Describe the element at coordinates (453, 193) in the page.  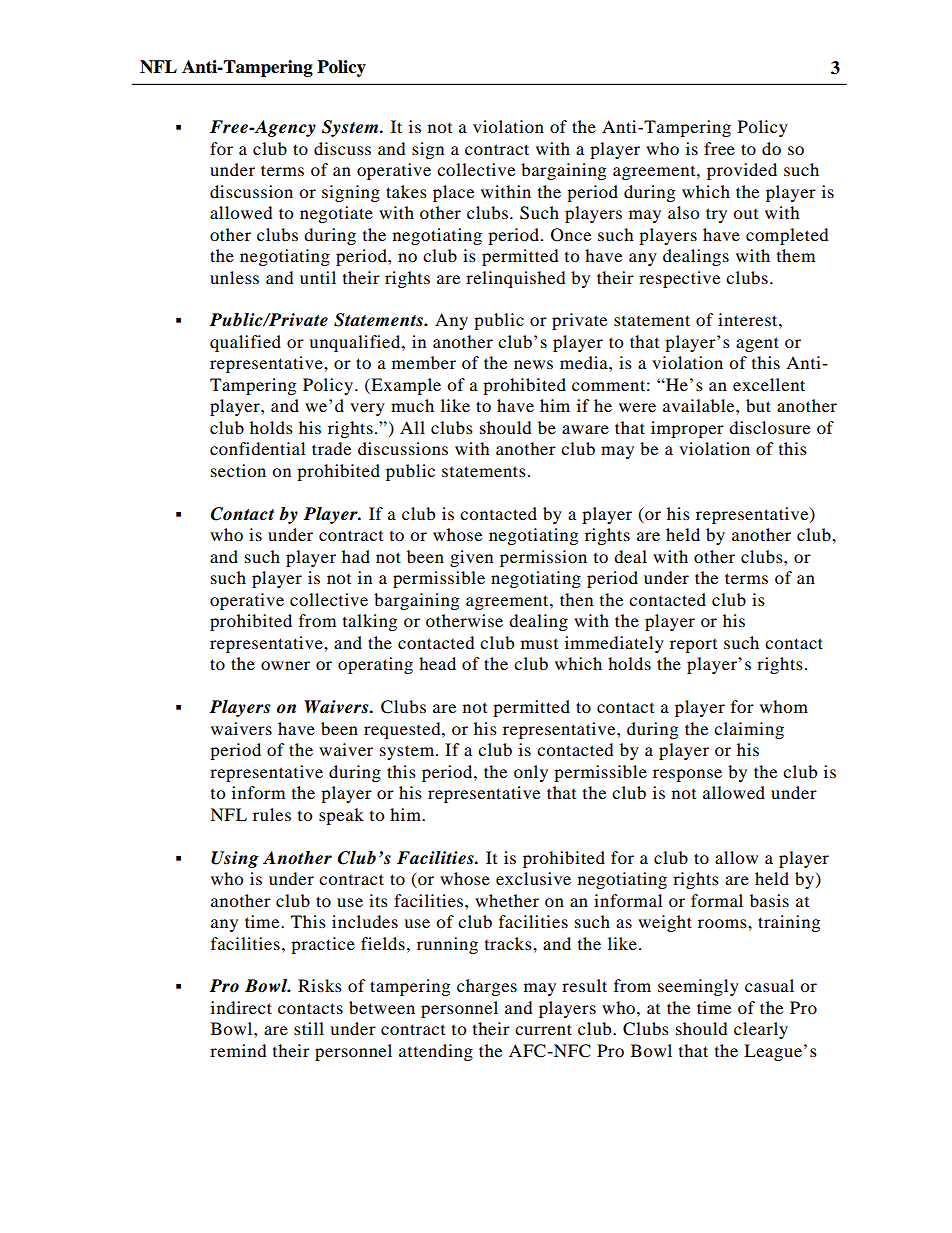
I see `place` at that location.
